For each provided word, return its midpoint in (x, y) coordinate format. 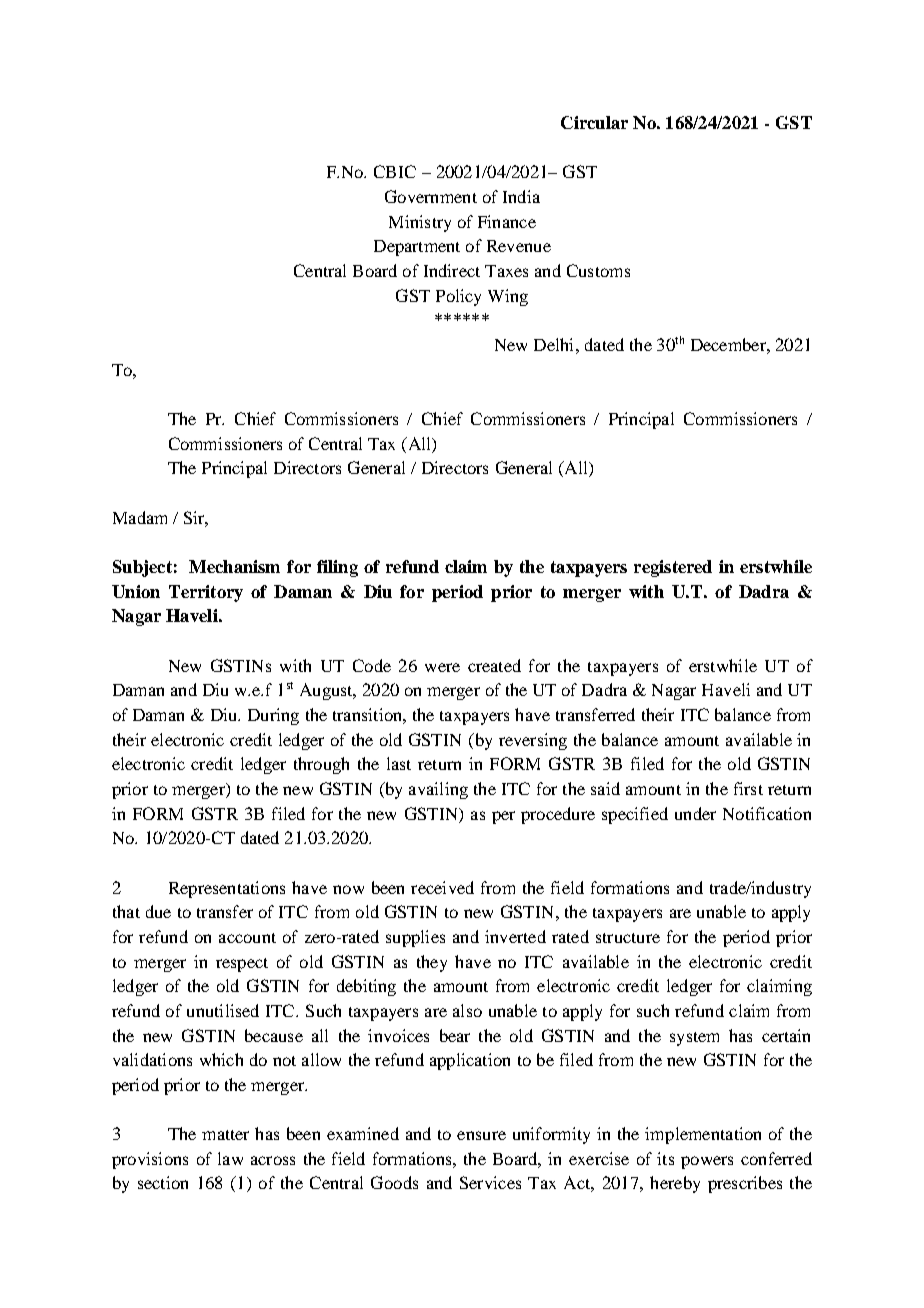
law (230, 1158)
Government (431, 196)
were (442, 667)
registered (673, 568)
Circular (594, 122)
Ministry (420, 223)
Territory (206, 593)
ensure (481, 1135)
